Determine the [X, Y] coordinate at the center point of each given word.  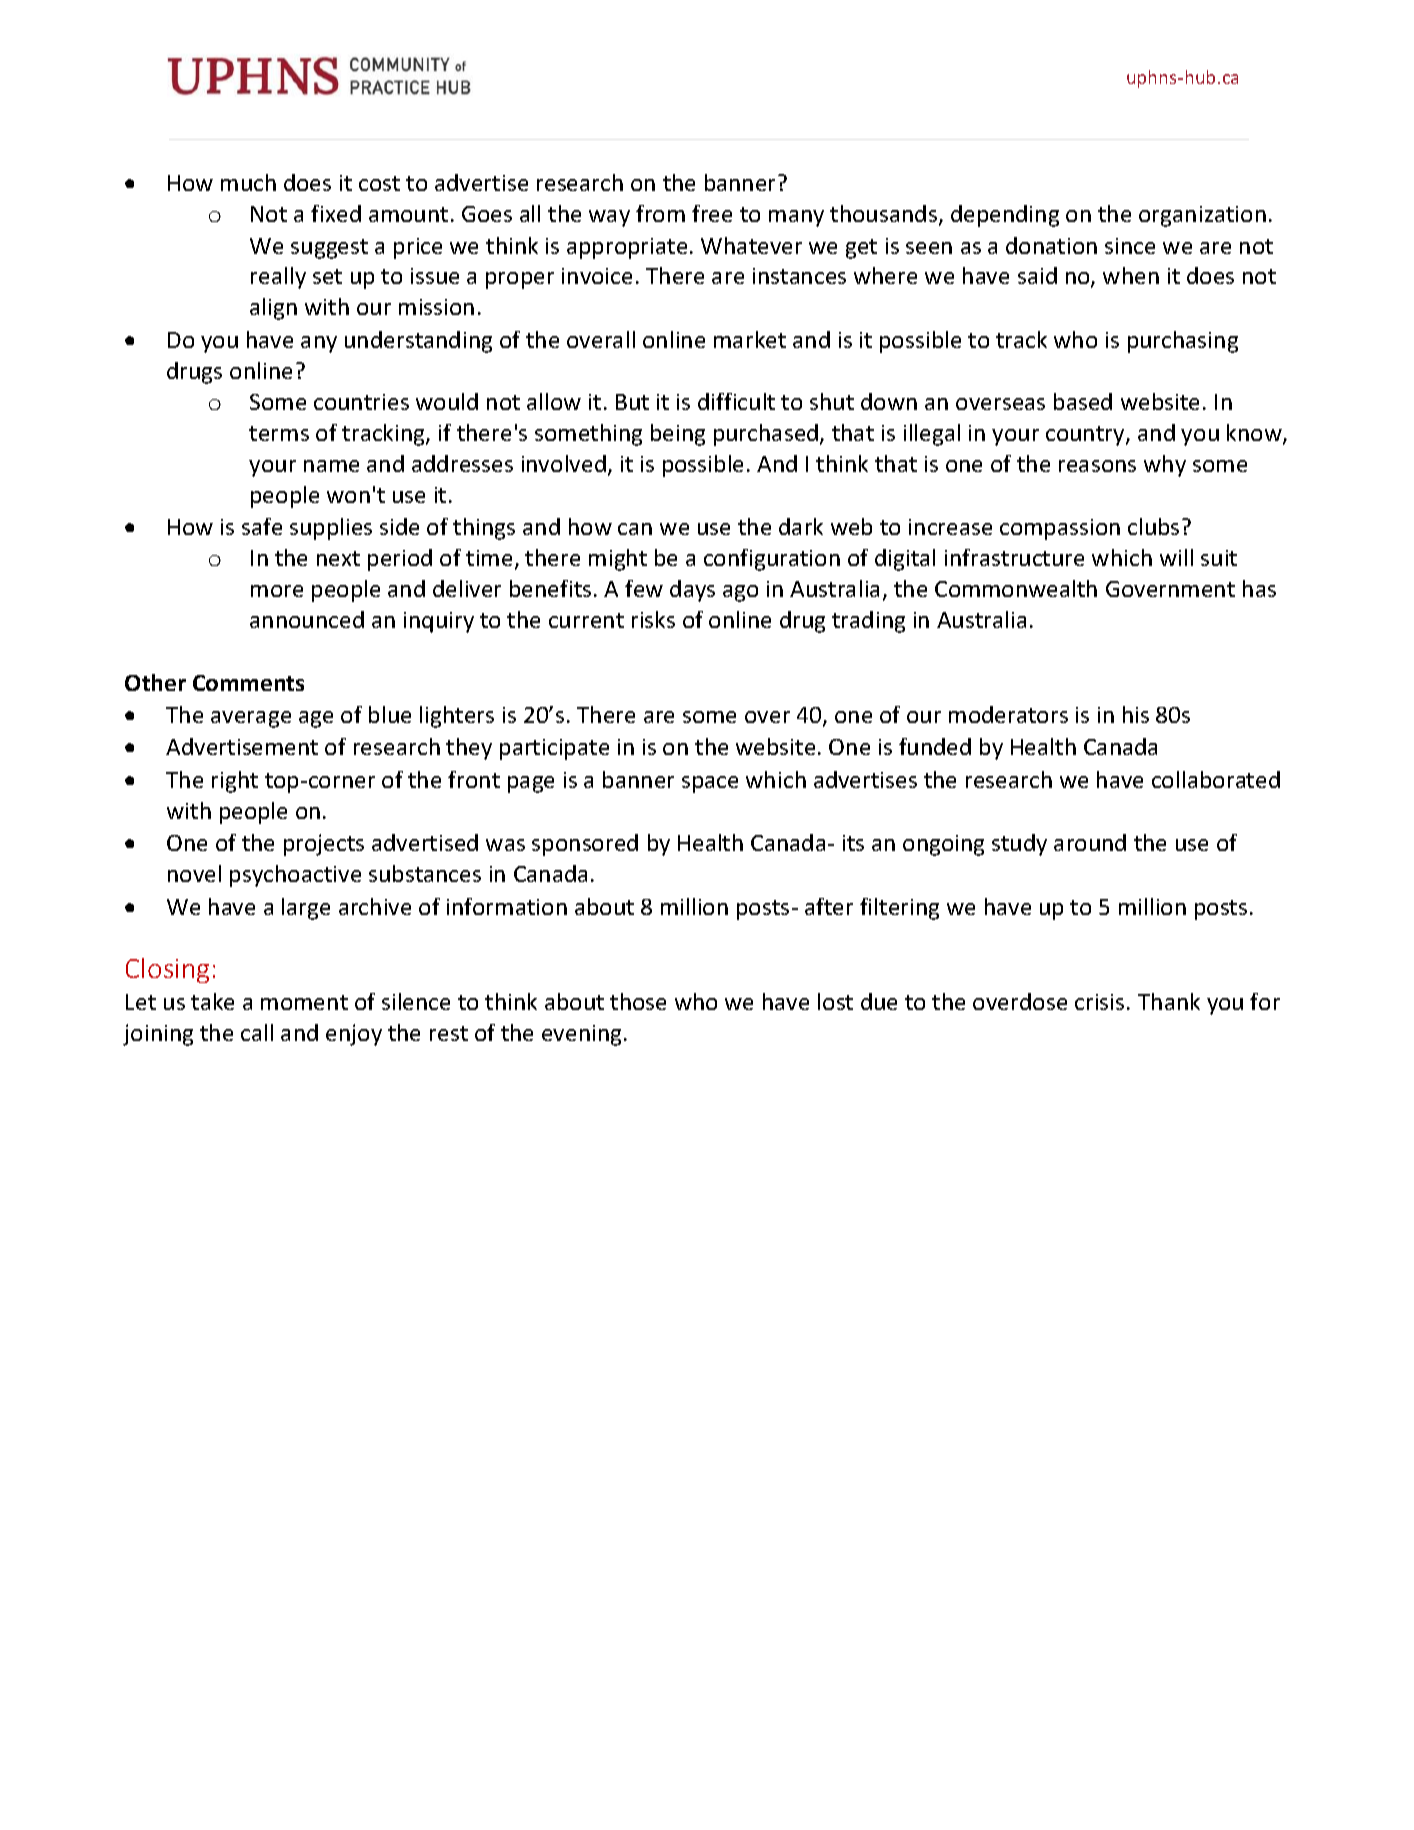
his [1136, 714]
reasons [1097, 466]
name [331, 466]
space [710, 784]
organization [1202, 216]
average [251, 719]
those [638, 1001]
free [712, 213]
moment [304, 1002]
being [678, 435]
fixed [336, 213]
